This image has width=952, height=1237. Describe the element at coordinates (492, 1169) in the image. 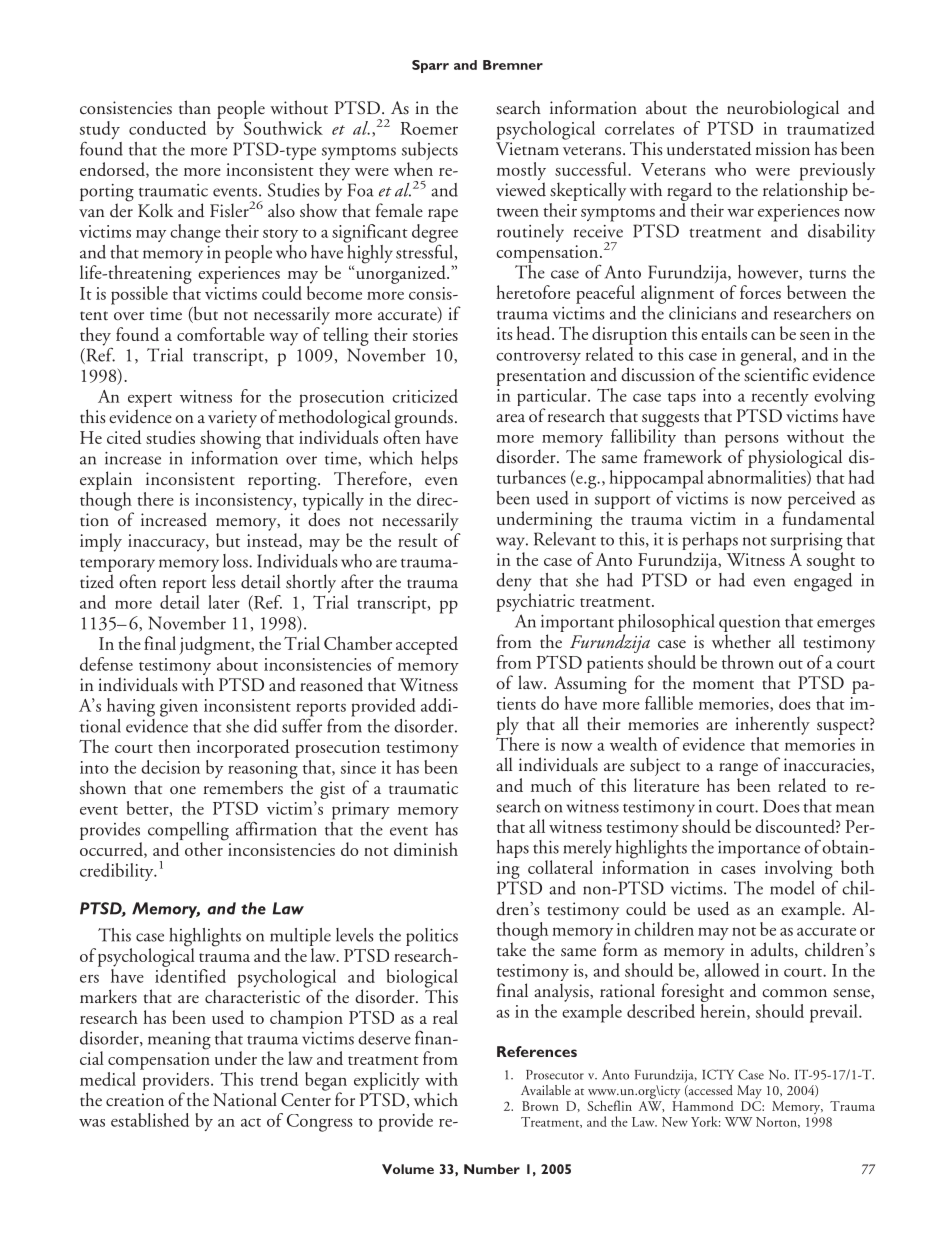

I see `Number` at that location.
